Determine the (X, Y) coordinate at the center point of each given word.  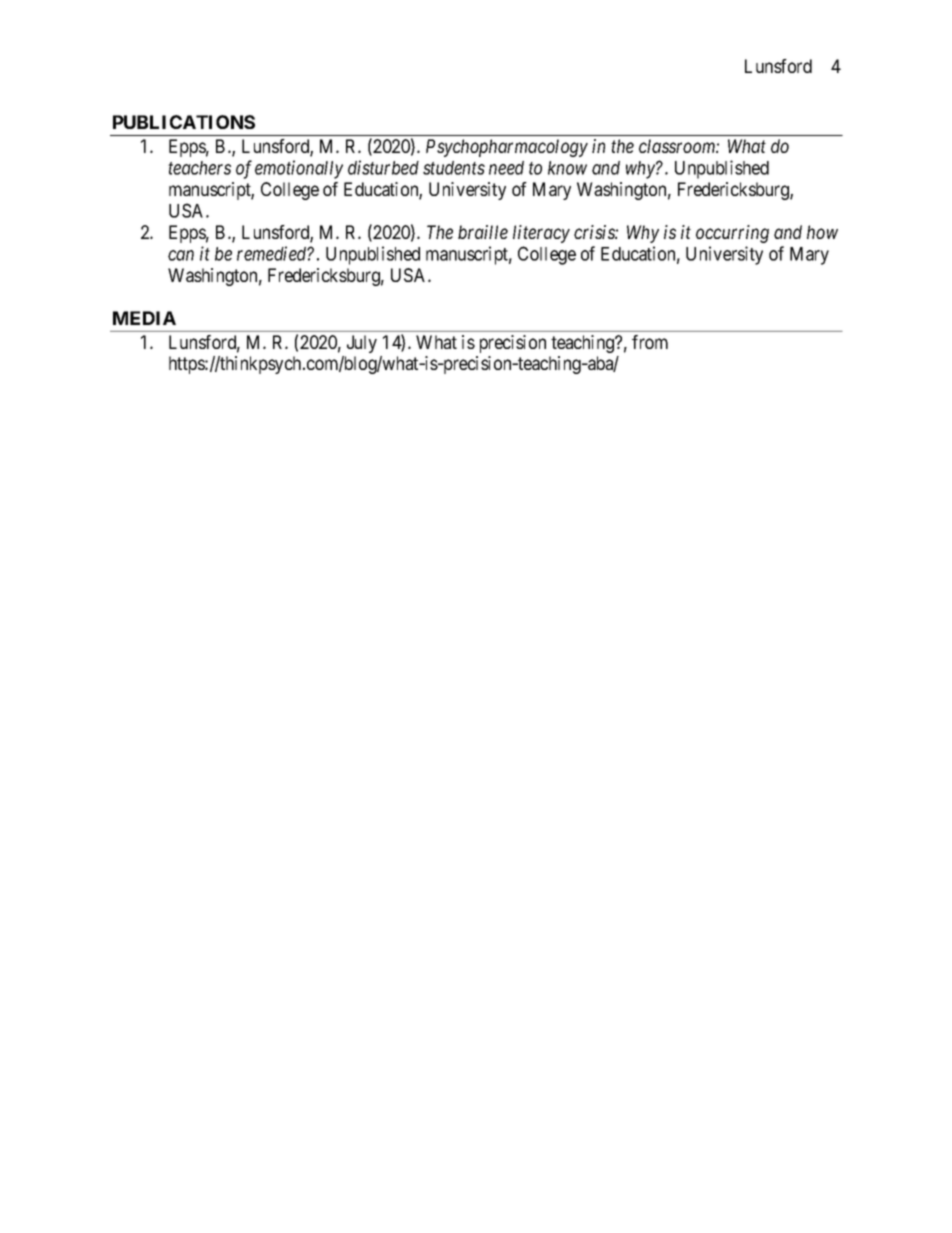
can (181, 255)
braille (483, 232)
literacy (541, 234)
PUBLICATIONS (184, 122)
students (454, 168)
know (567, 168)
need (506, 168)
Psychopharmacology (507, 148)
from (650, 342)
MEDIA (144, 318)
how (822, 232)
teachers (199, 168)
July (362, 344)
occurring (732, 234)
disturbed (383, 167)
